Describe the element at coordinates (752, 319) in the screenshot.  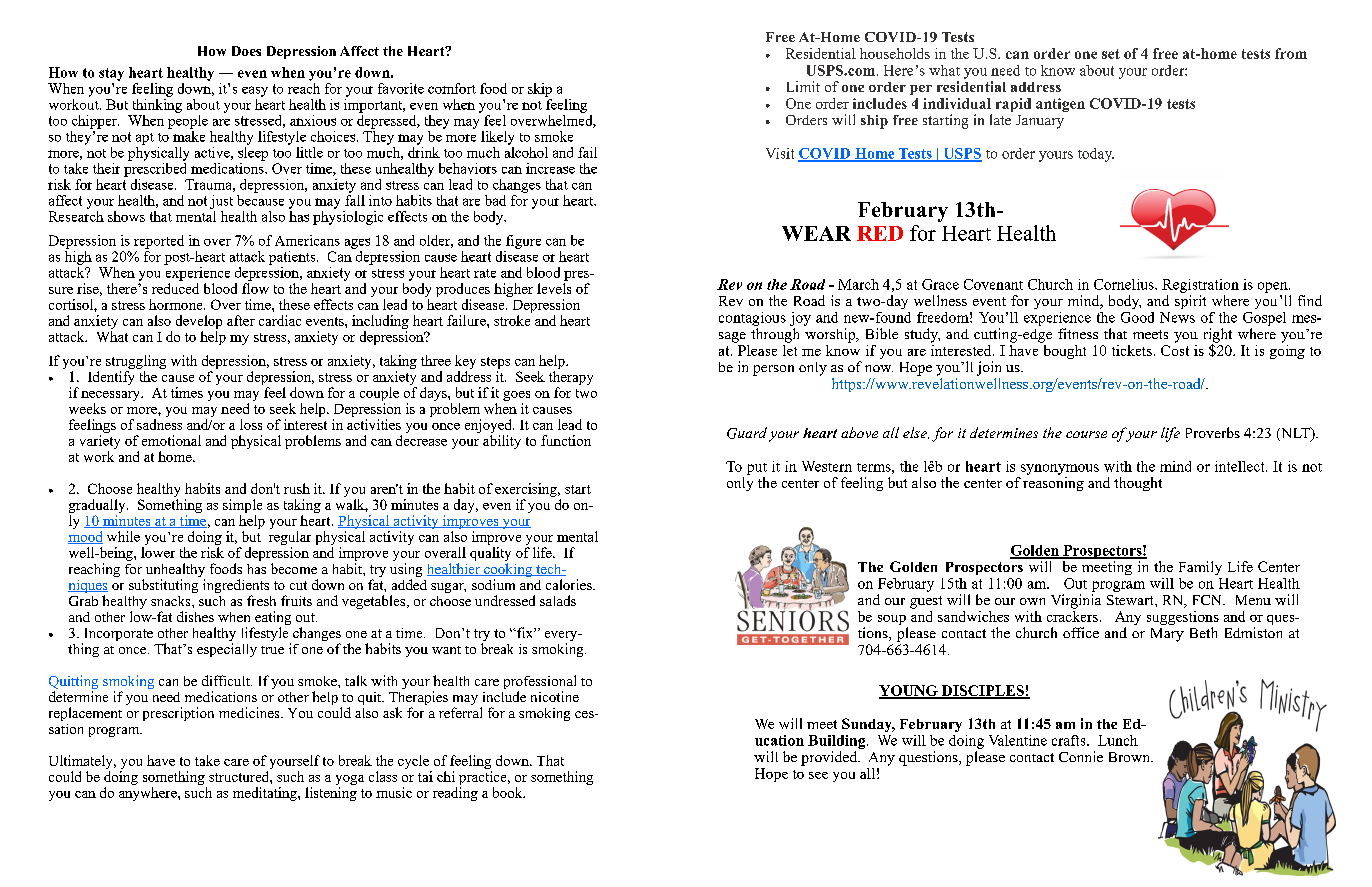
I see `contagious` at that location.
